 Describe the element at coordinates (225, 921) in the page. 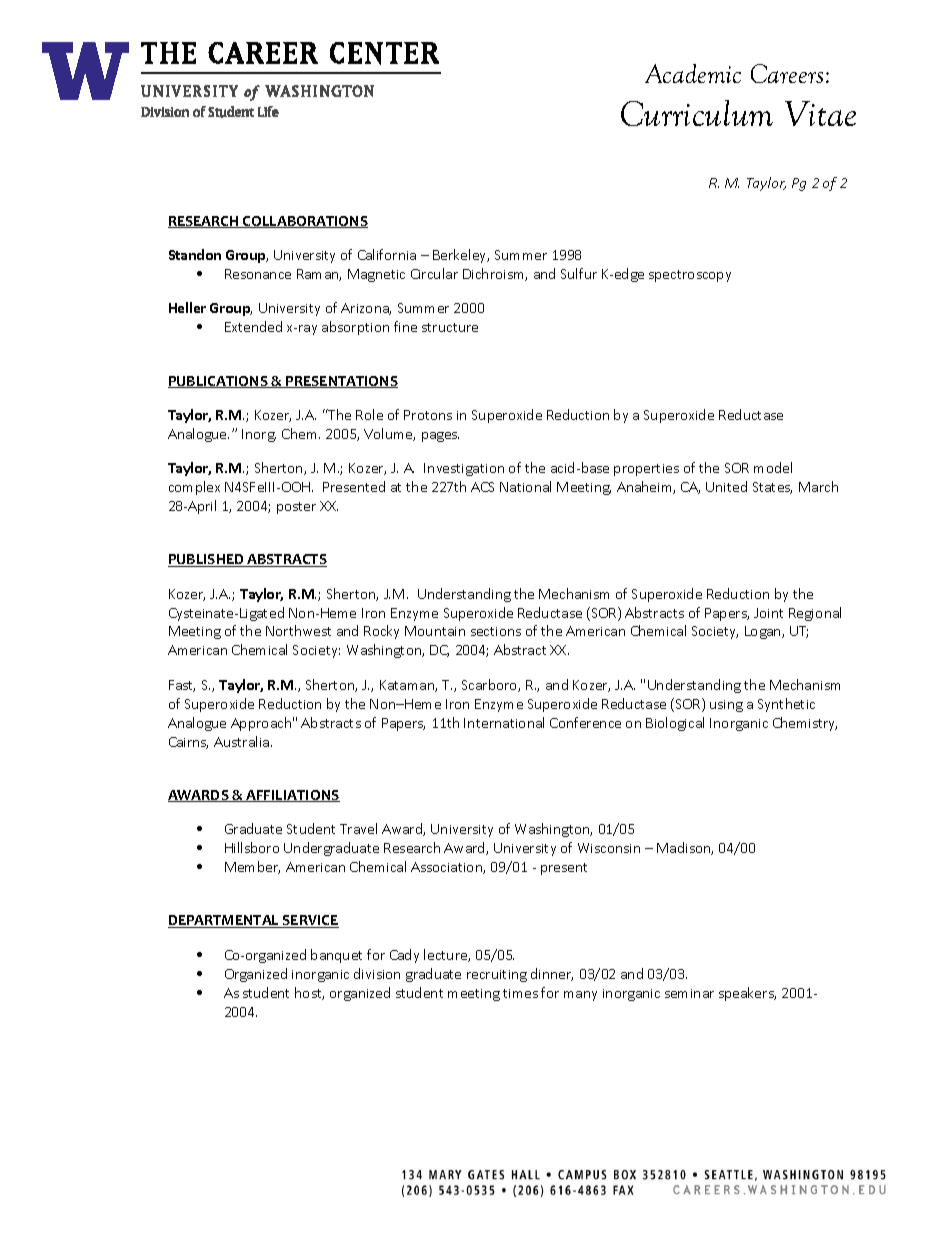

I see `DEPARTMENTAL` at that location.
